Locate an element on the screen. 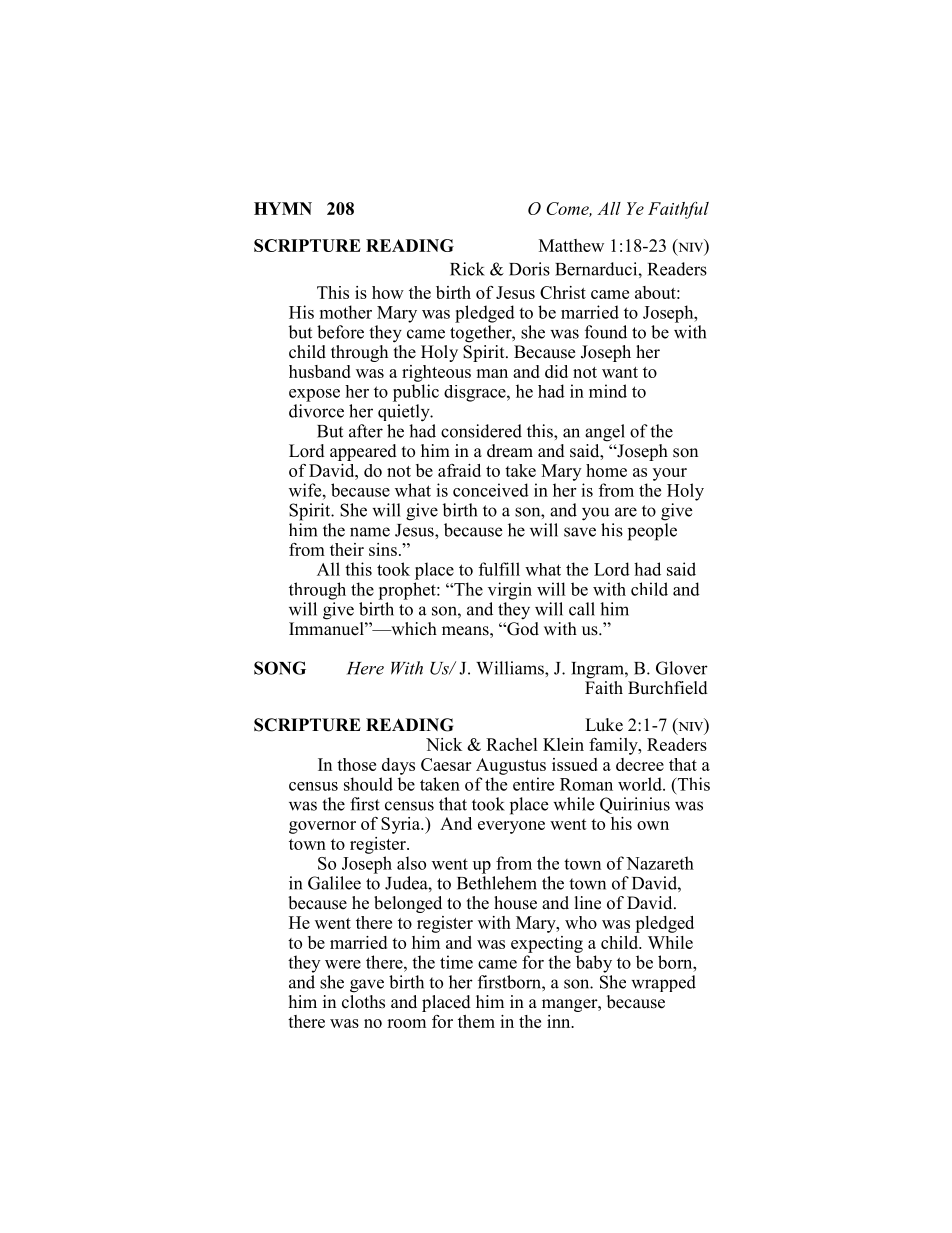 Image resolution: width=952 pixels, height=1233 pixels. Rachel is located at coordinates (512, 744).
